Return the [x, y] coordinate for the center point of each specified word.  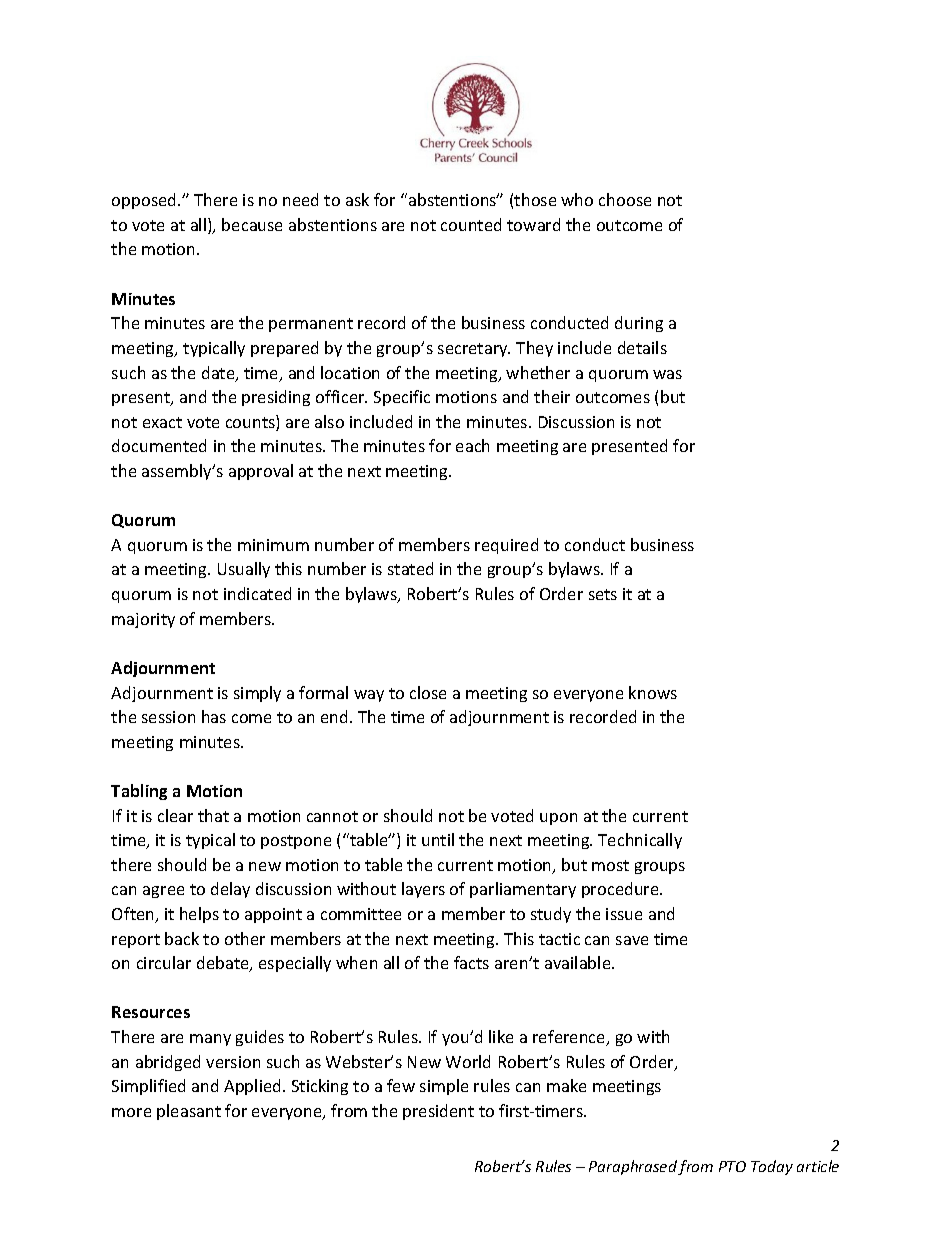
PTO [732, 1166]
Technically [640, 841]
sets [603, 594]
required [506, 546]
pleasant [189, 1112]
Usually [244, 570]
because [252, 224]
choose [625, 199]
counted [471, 224]
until [438, 839]
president [438, 1112]
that [213, 815]
